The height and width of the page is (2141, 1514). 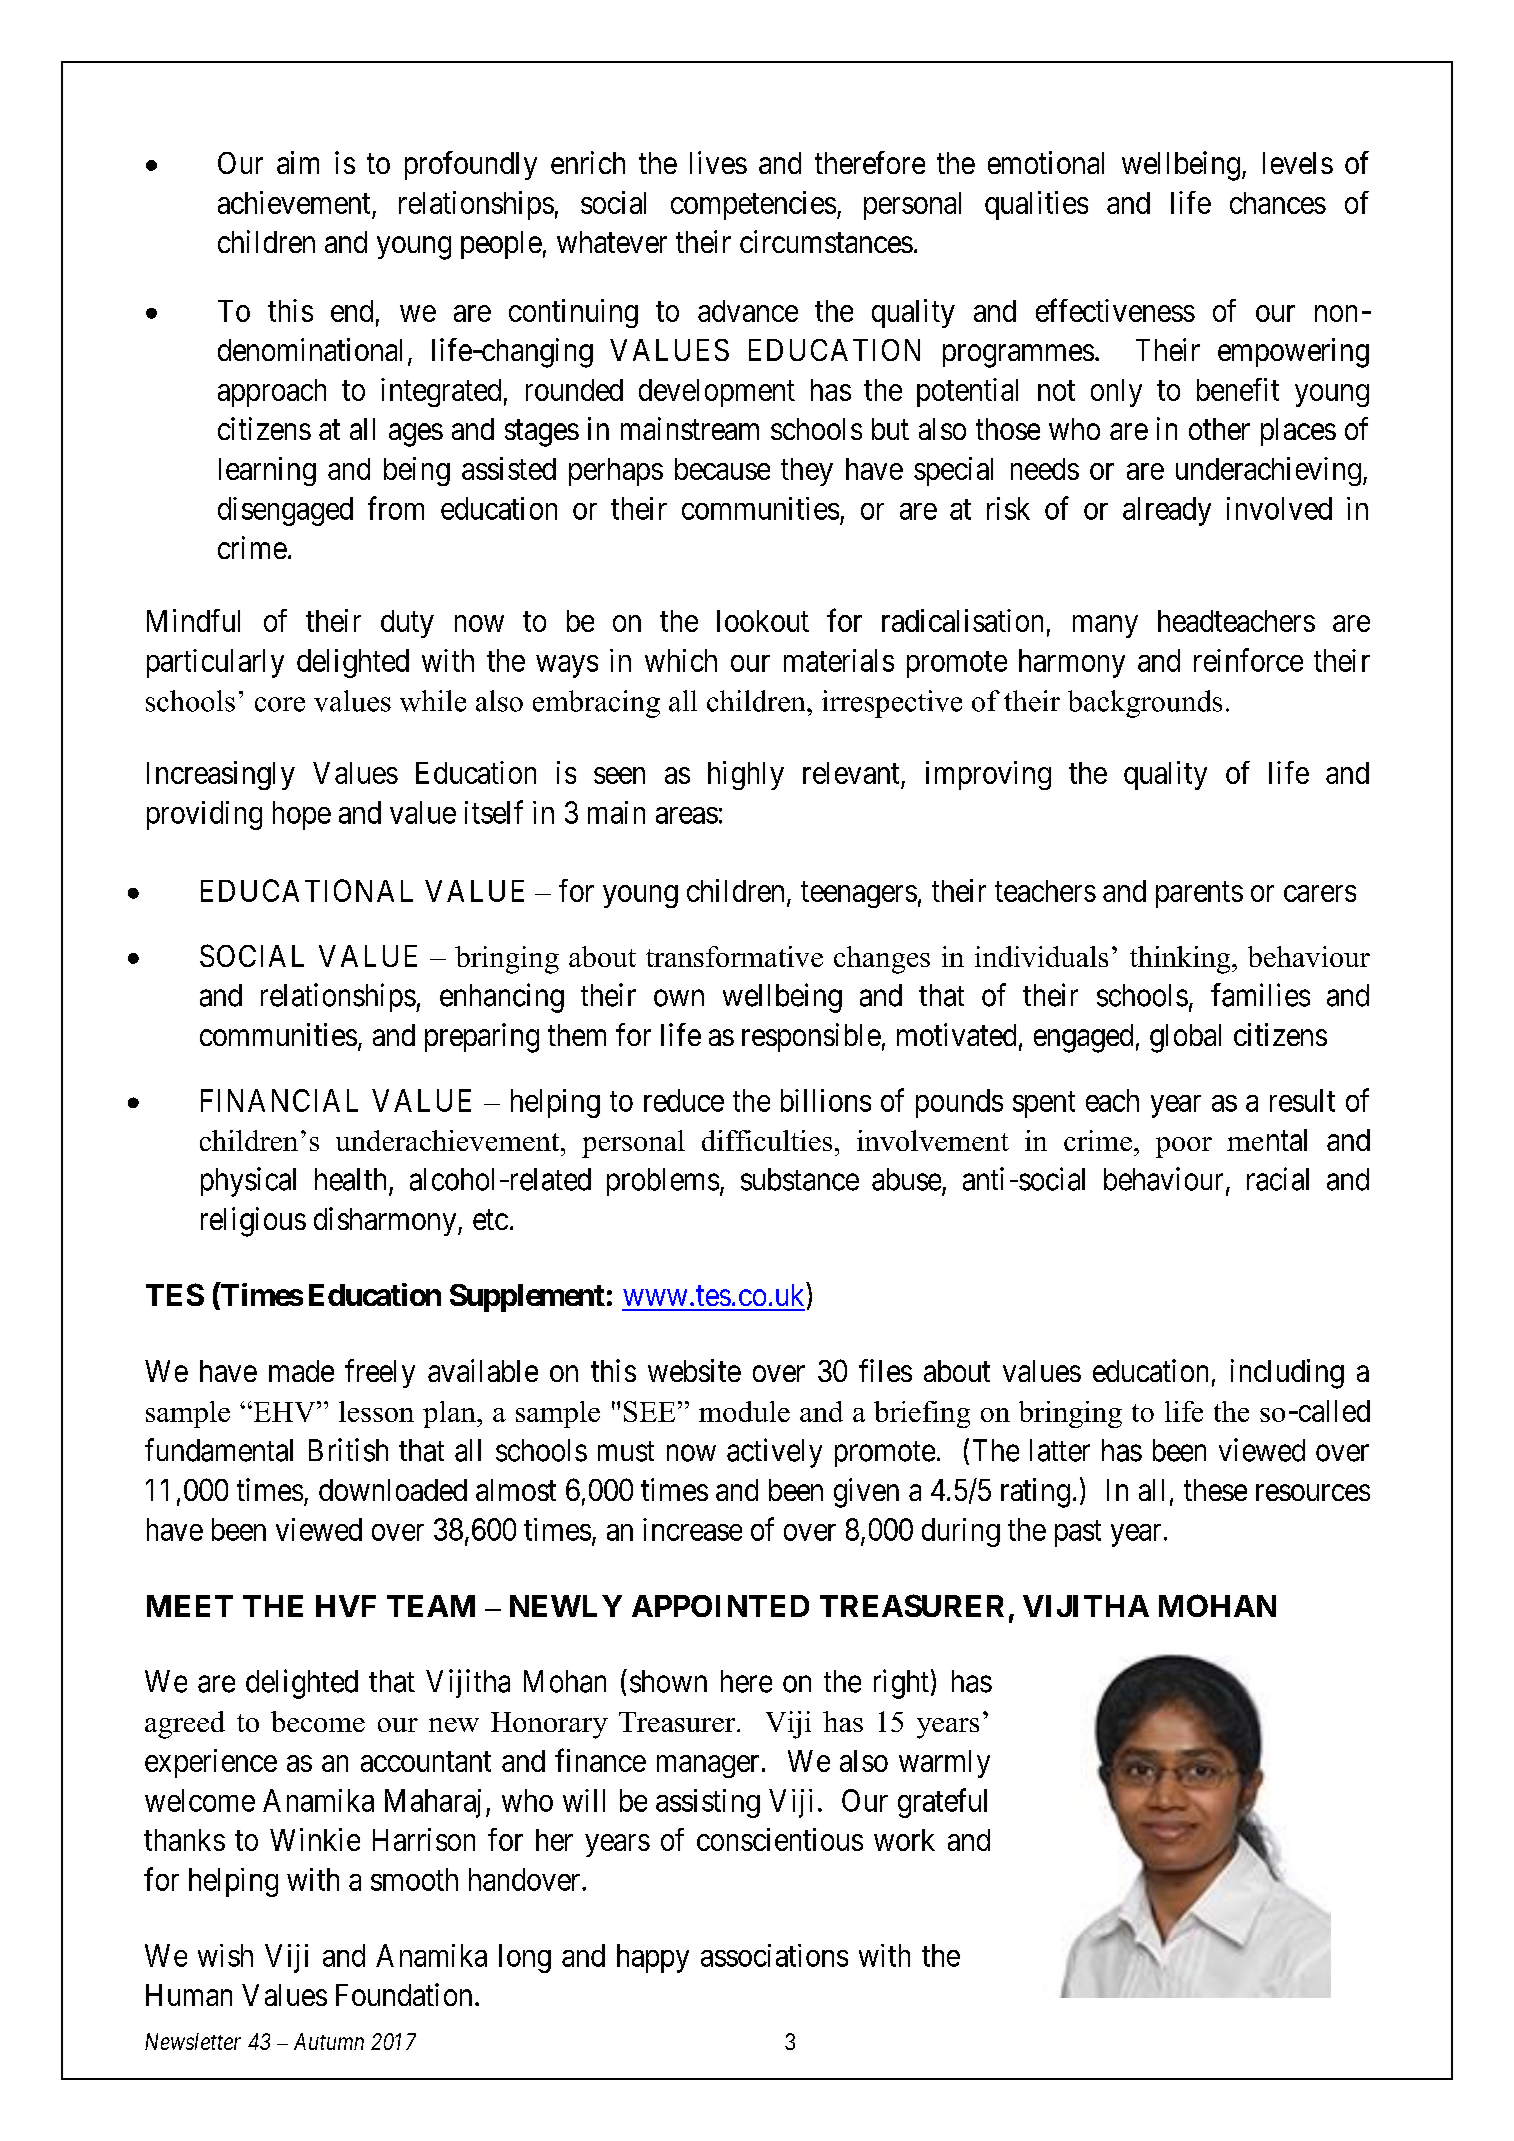 What do you see at coordinates (718, 162) in the page?
I see `lives` at bounding box center [718, 162].
